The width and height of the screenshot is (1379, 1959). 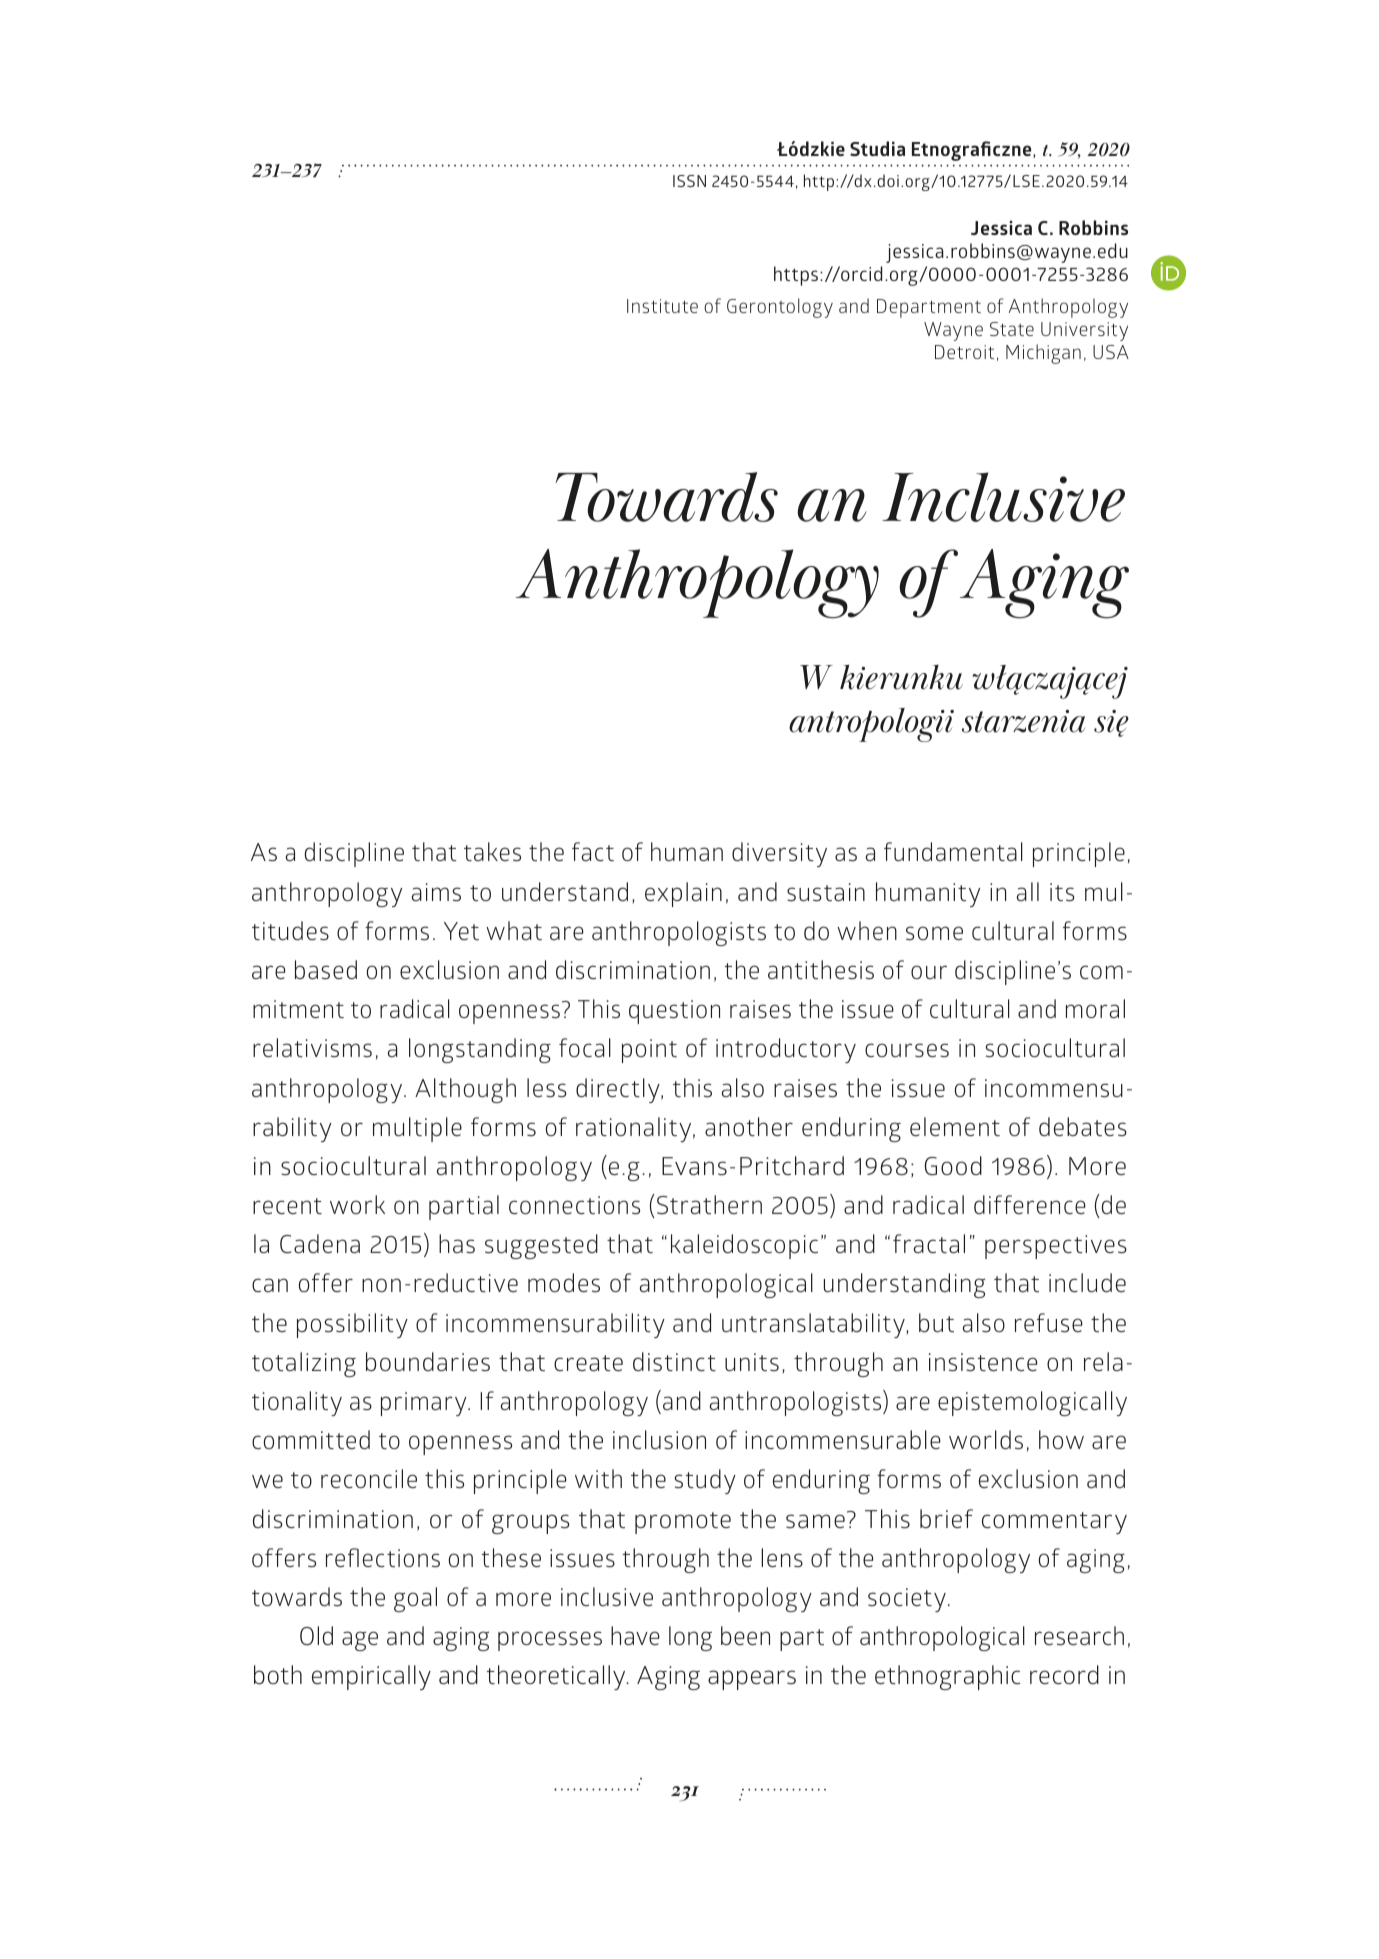 I want to click on some, so click(x=934, y=933).
